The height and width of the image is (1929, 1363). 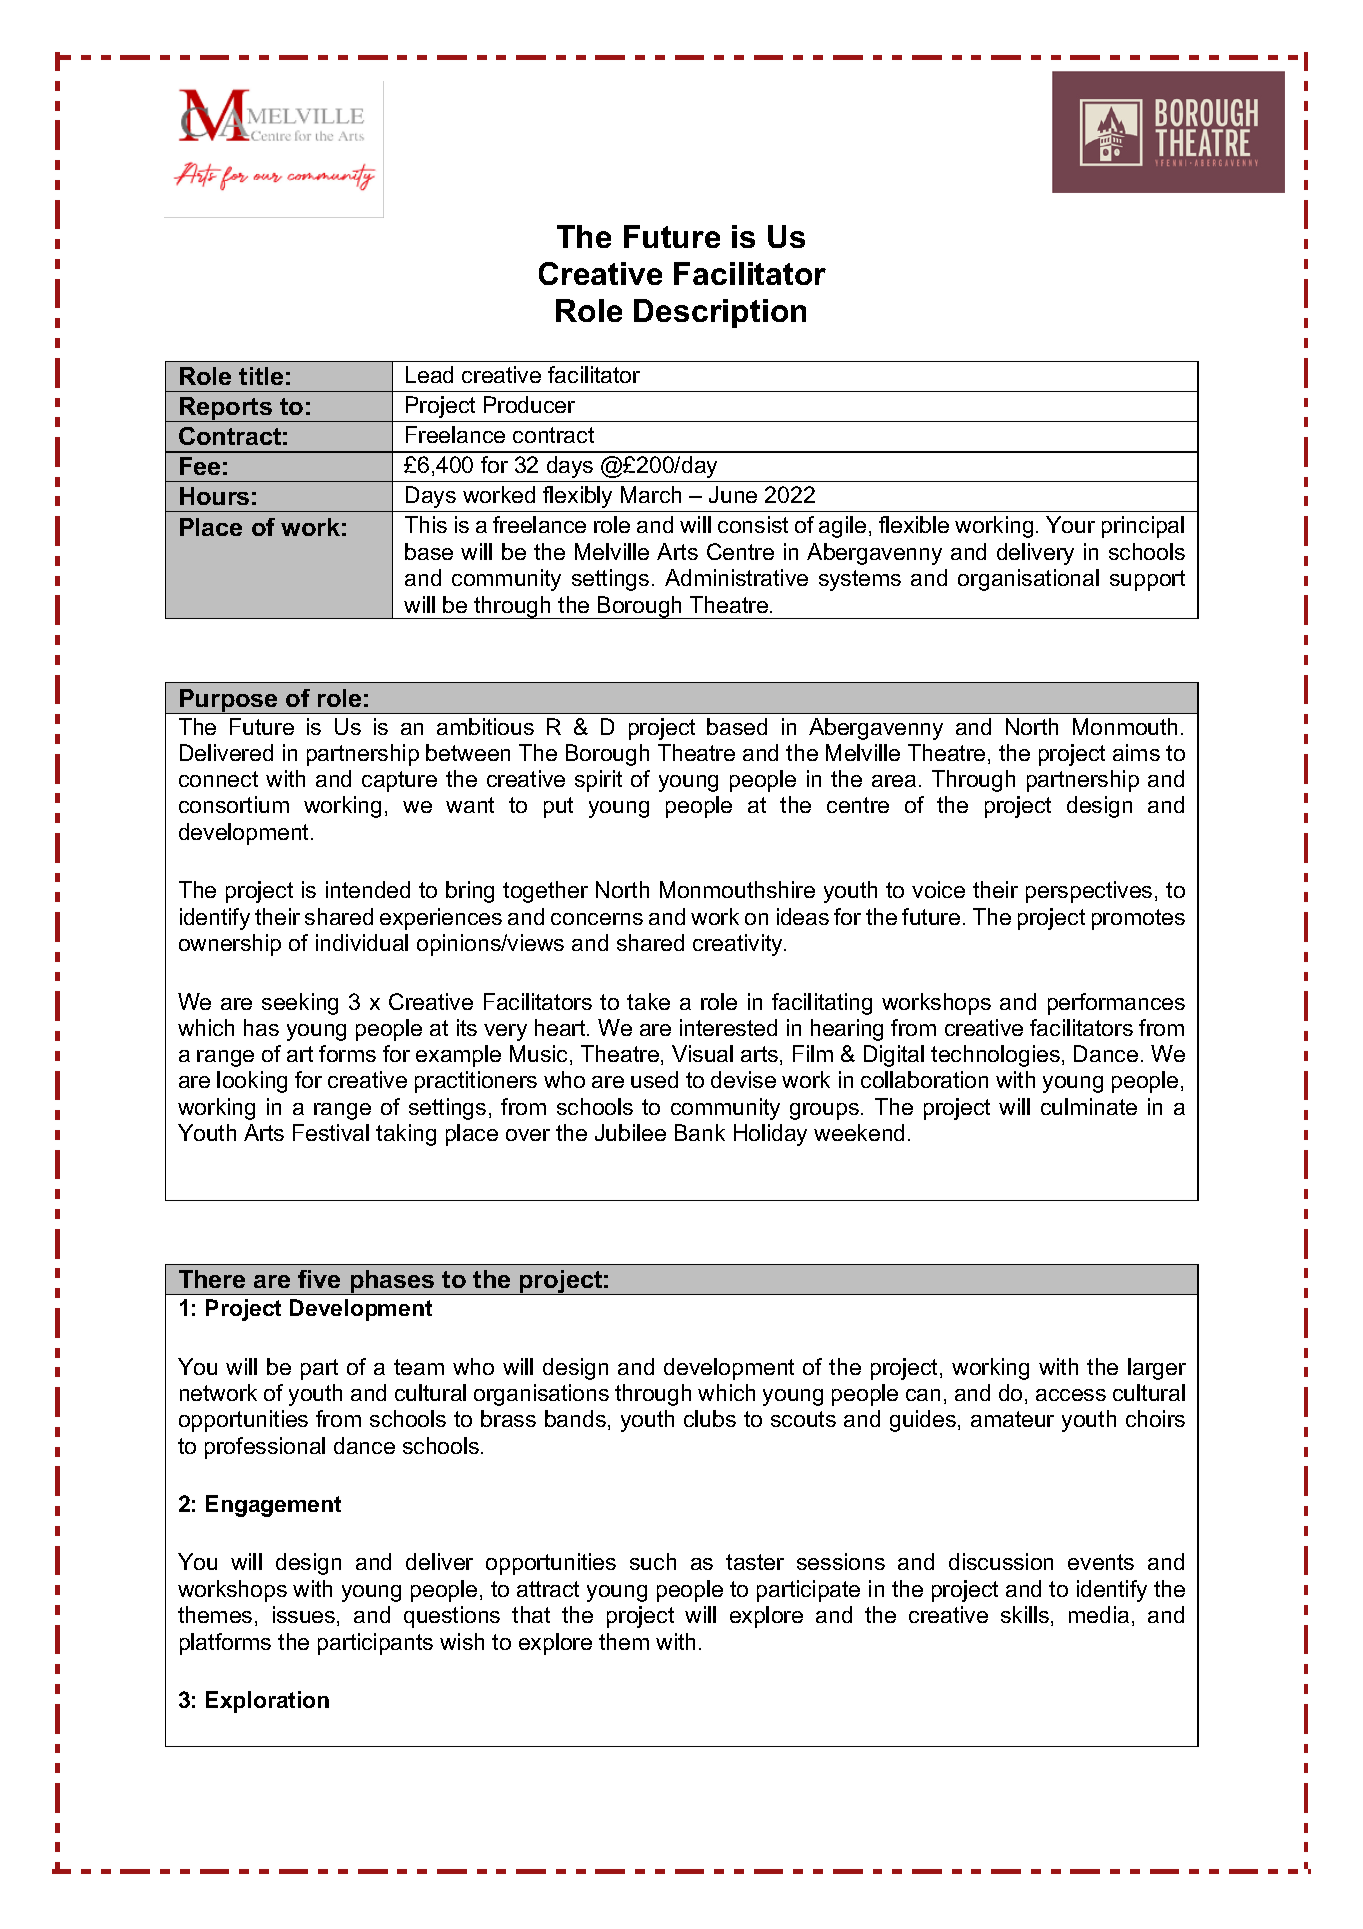 What do you see at coordinates (261, 376) in the image?
I see `title` at bounding box center [261, 376].
